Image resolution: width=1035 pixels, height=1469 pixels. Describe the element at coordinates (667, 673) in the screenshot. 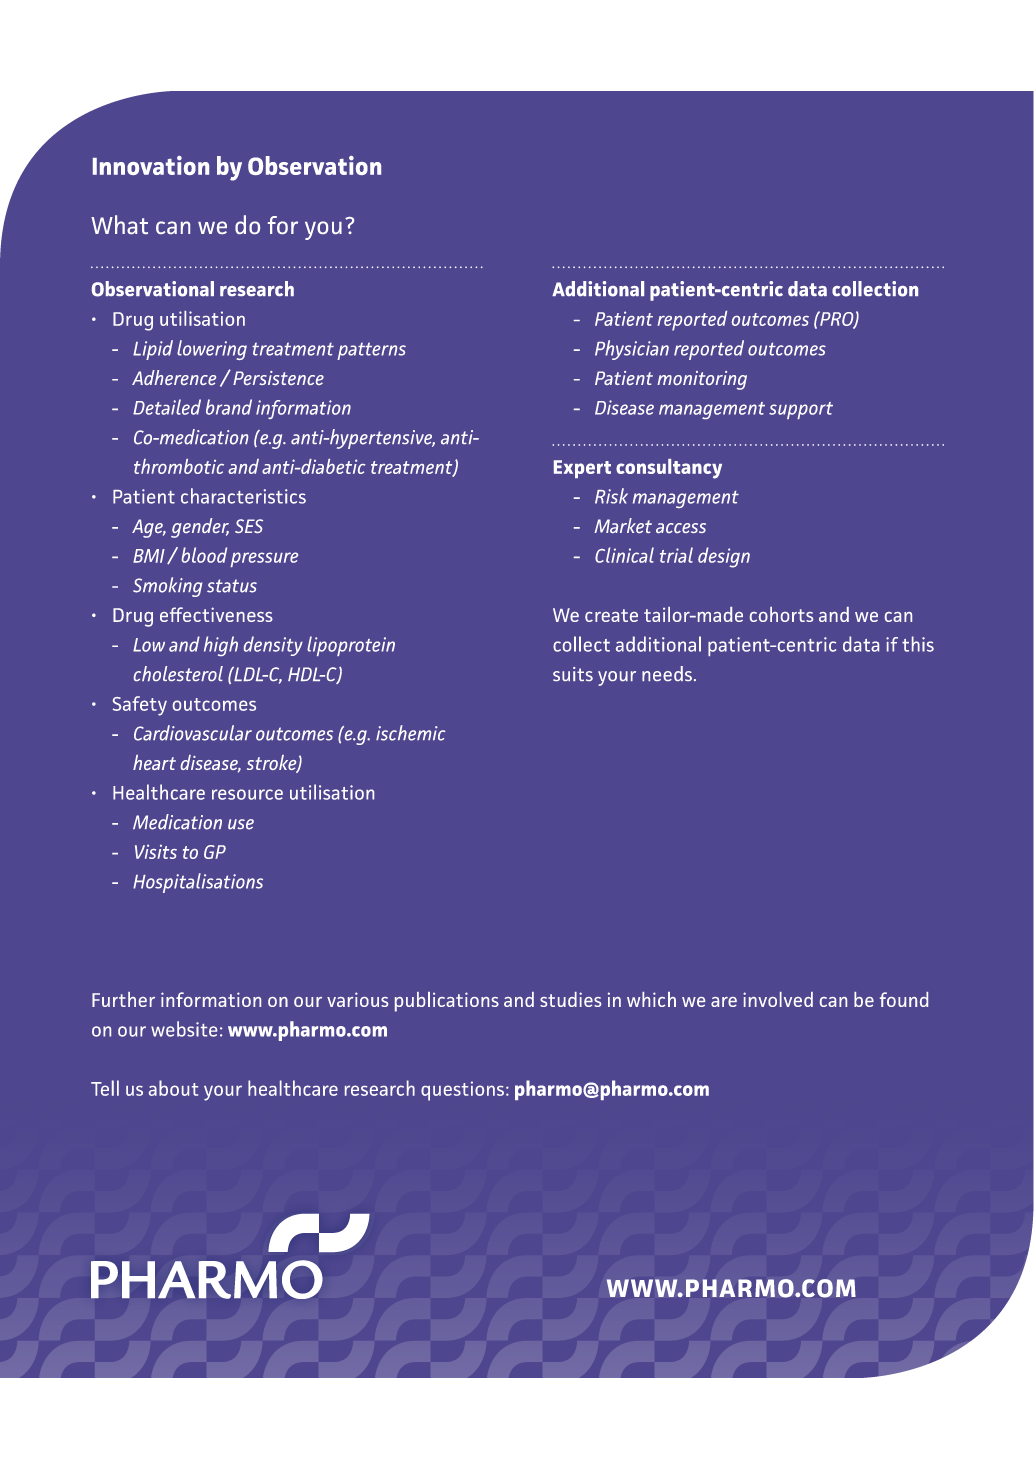

I see `needs` at that location.
